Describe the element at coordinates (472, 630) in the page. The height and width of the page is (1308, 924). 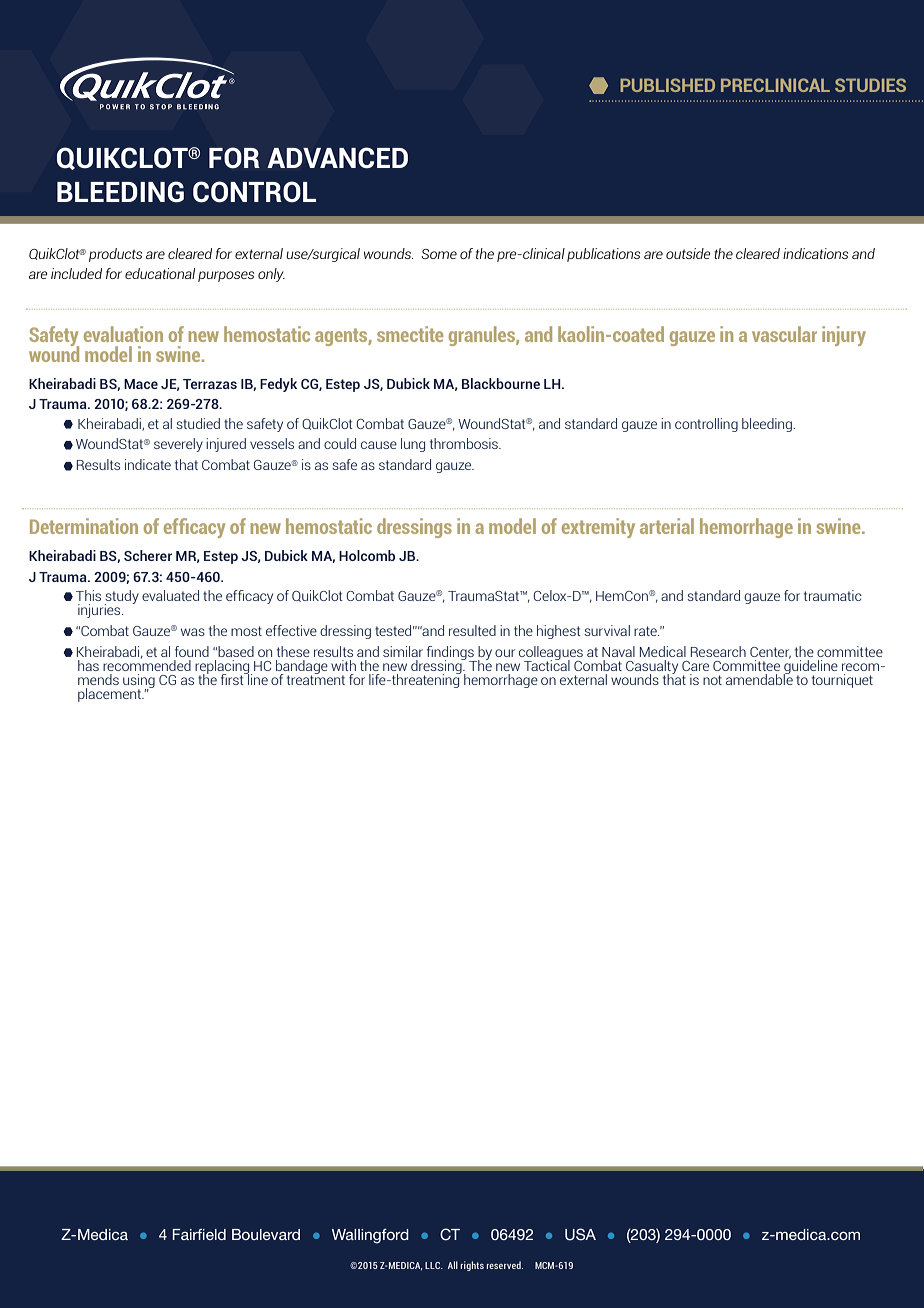
I see `resulted` at that location.
